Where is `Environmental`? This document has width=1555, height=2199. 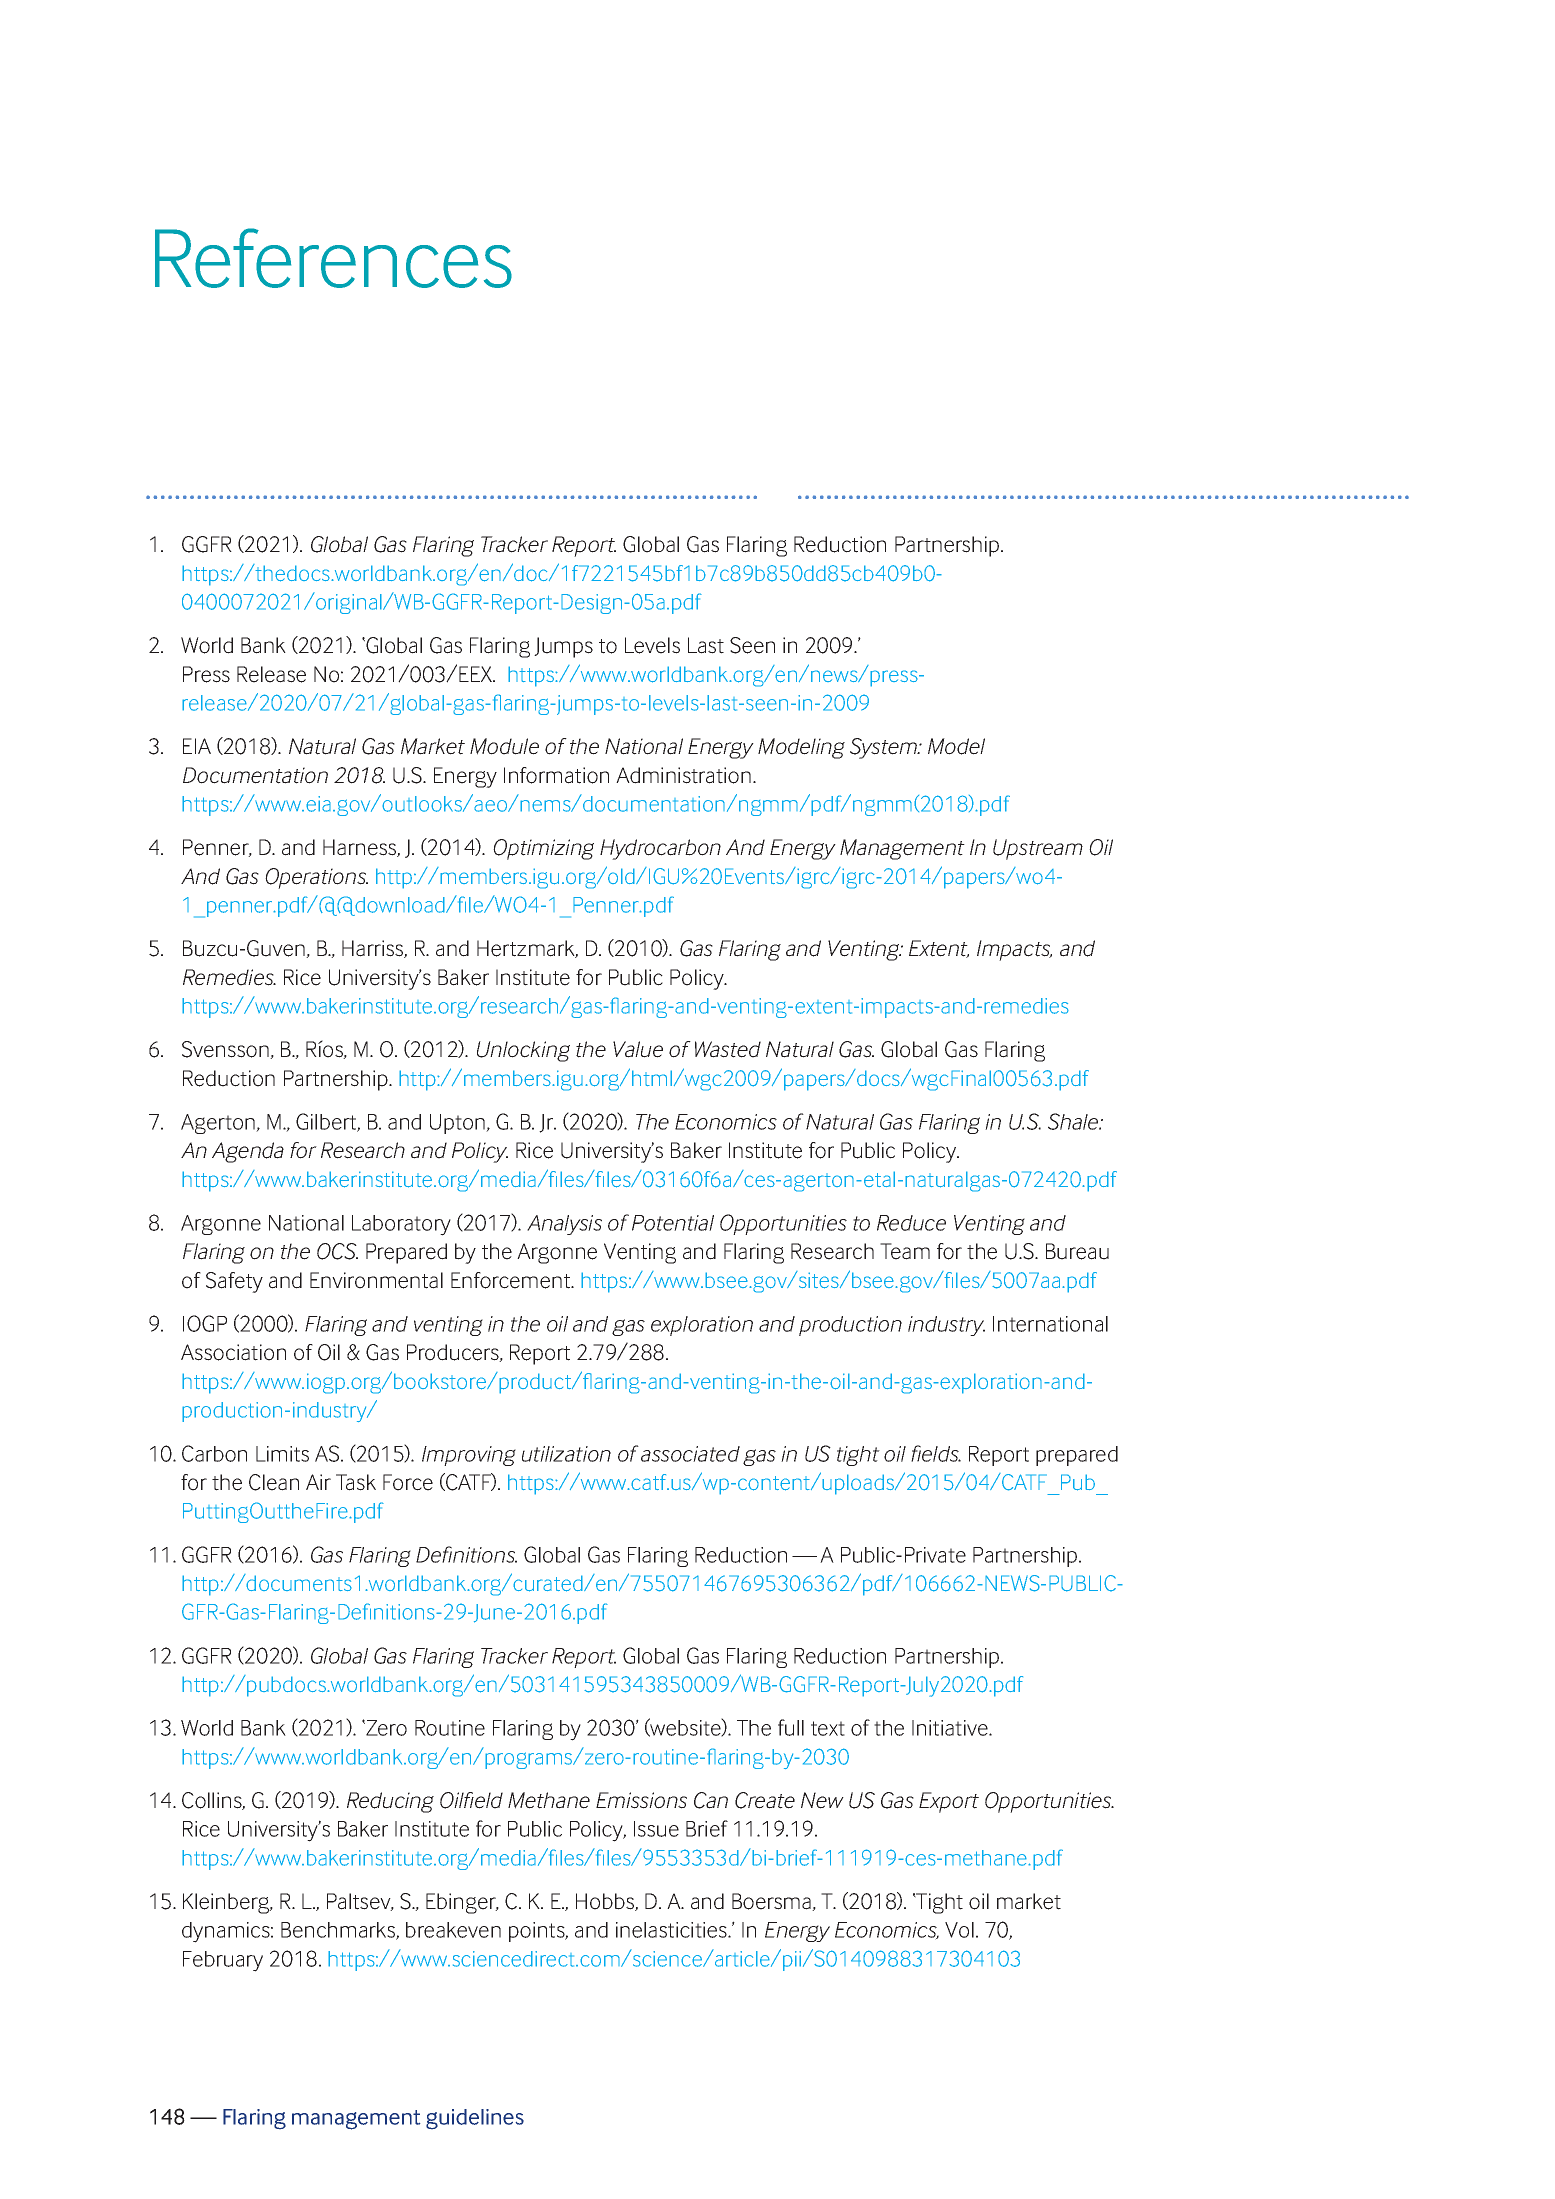
Environmental is located at coordinates (376, 1280).
